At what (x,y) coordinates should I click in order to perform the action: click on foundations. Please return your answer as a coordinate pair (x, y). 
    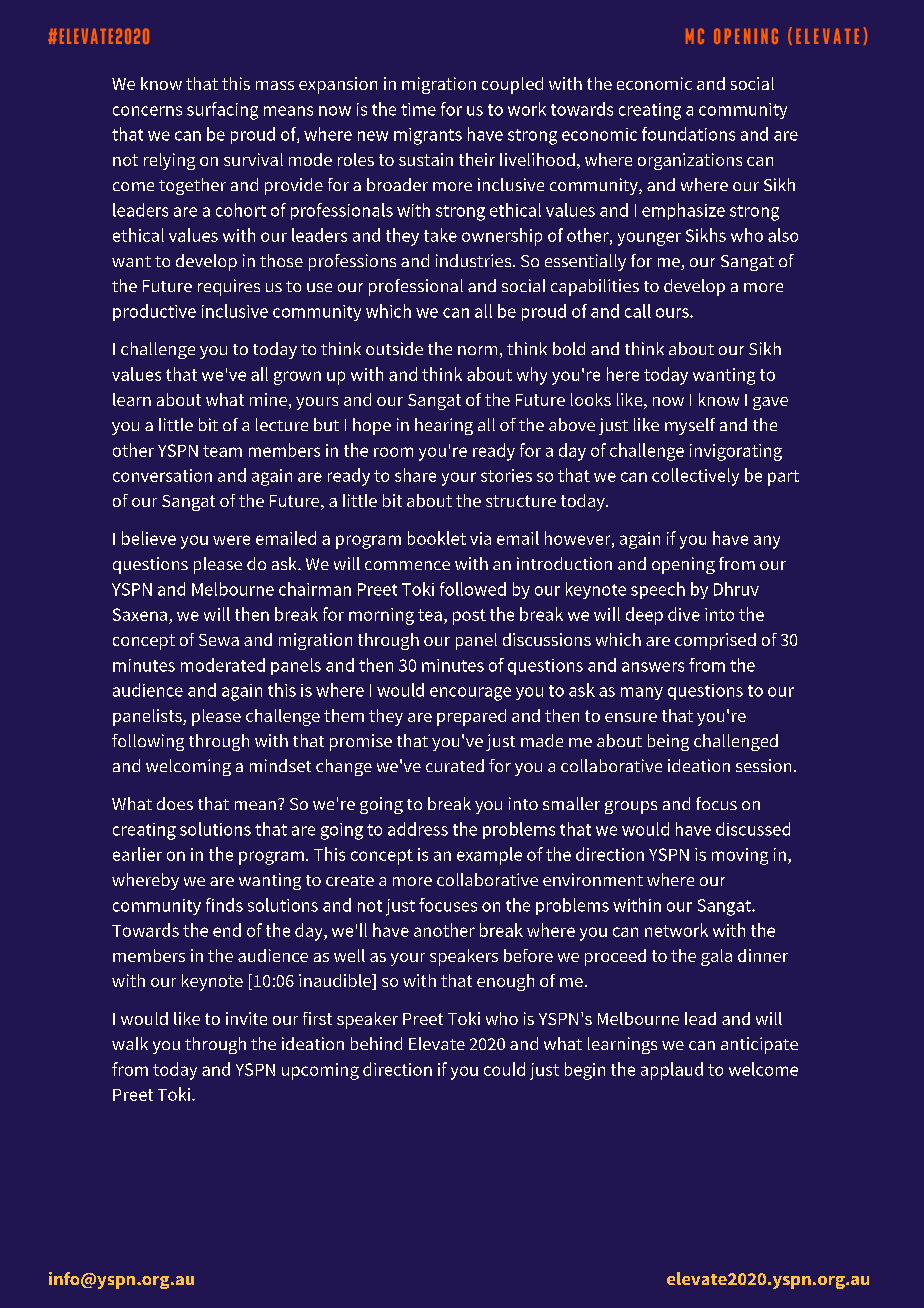
    Looking at the image, I should click on (688, 134).
